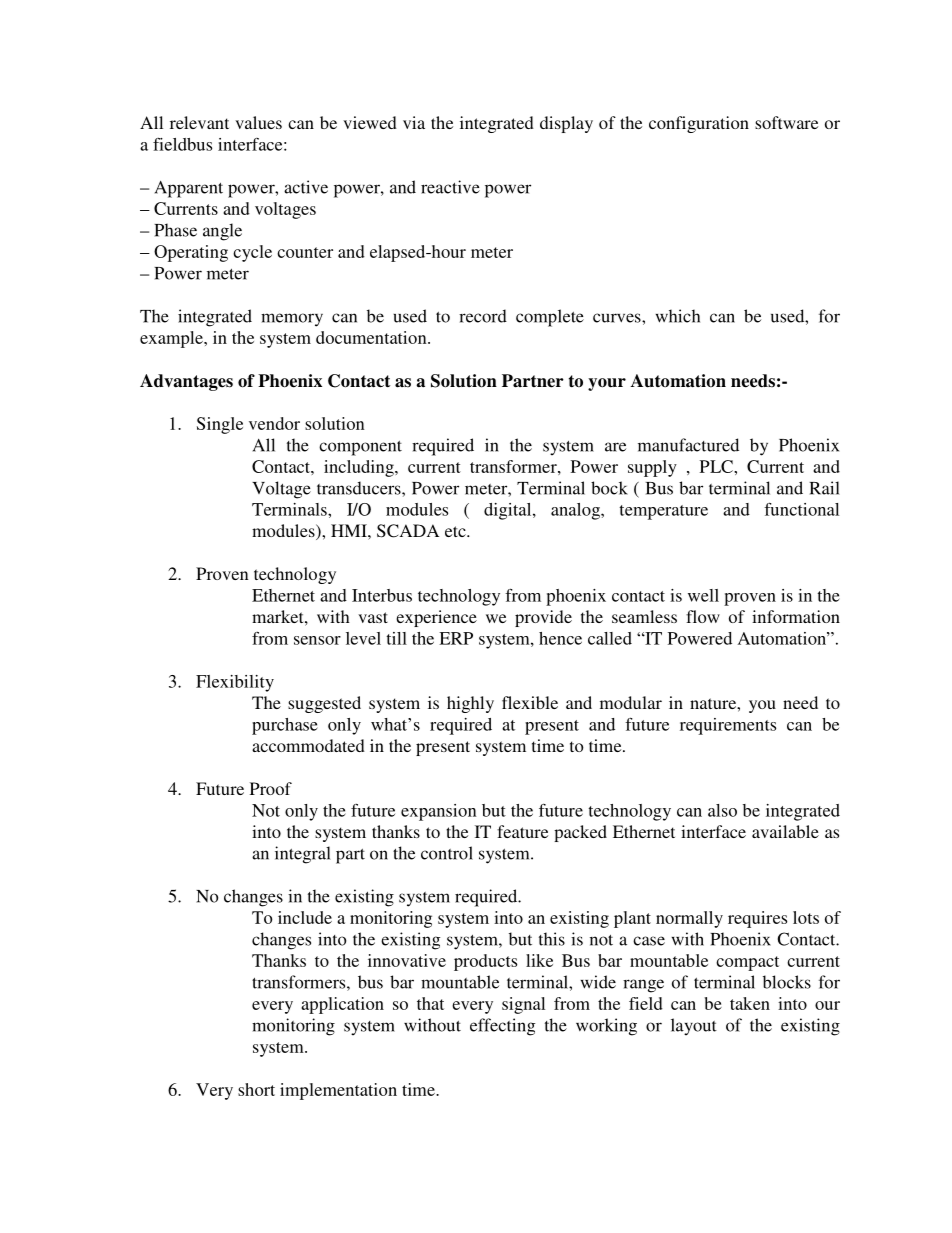 This document has width=952, height=1233. I want to click on display, so click(566, 124).
